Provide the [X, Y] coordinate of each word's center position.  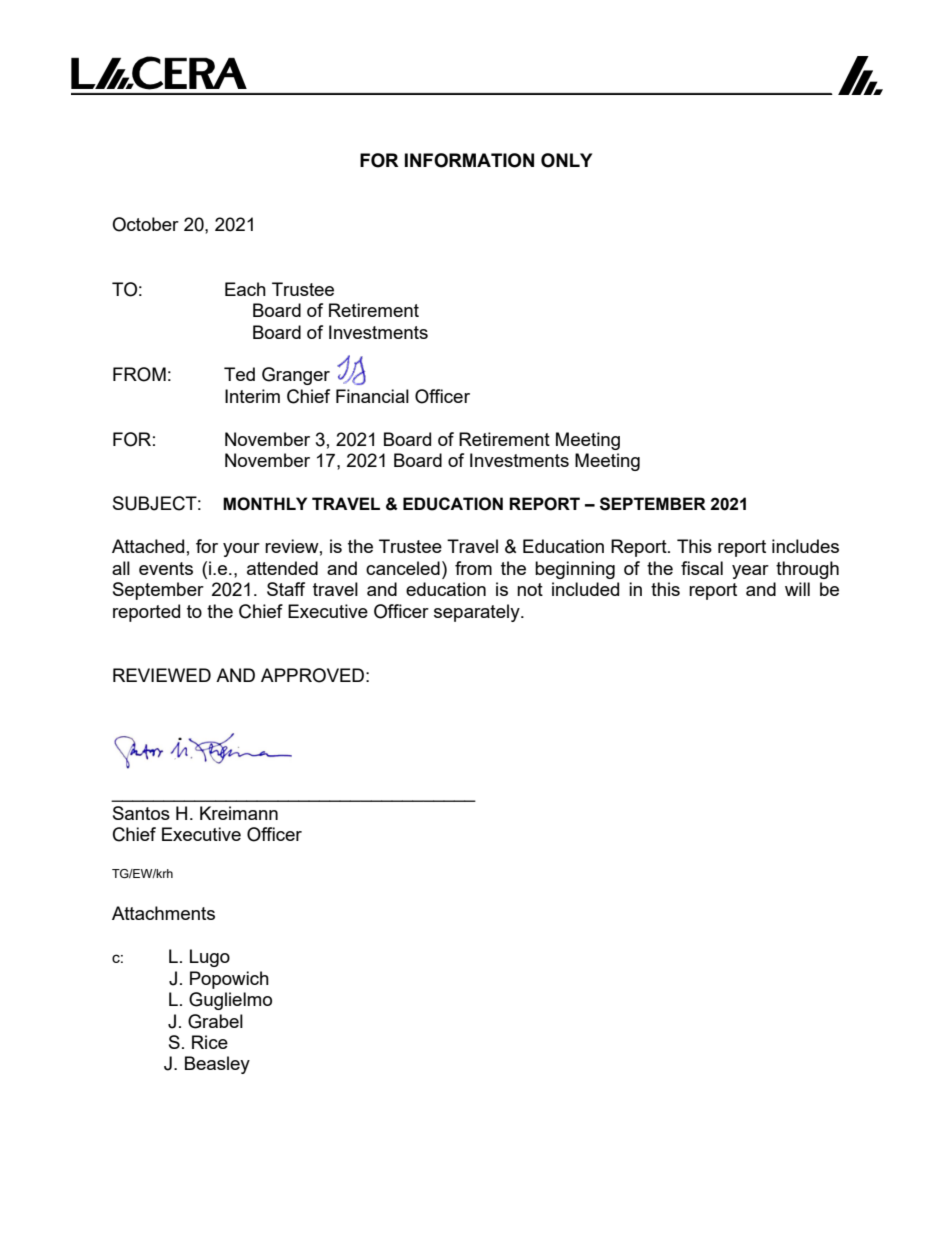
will [797, 589]
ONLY [566, 160]
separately [478, 613]
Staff [286, 589]
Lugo [210, 958]
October [145, 224]
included [585, 589]
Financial [372, 396]
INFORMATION [469, 160]
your [241, 550]
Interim [252, 396]
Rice [210, 1042]
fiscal [702, 568]
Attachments [163, 913]
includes [805, 546]
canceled [403, 568]
